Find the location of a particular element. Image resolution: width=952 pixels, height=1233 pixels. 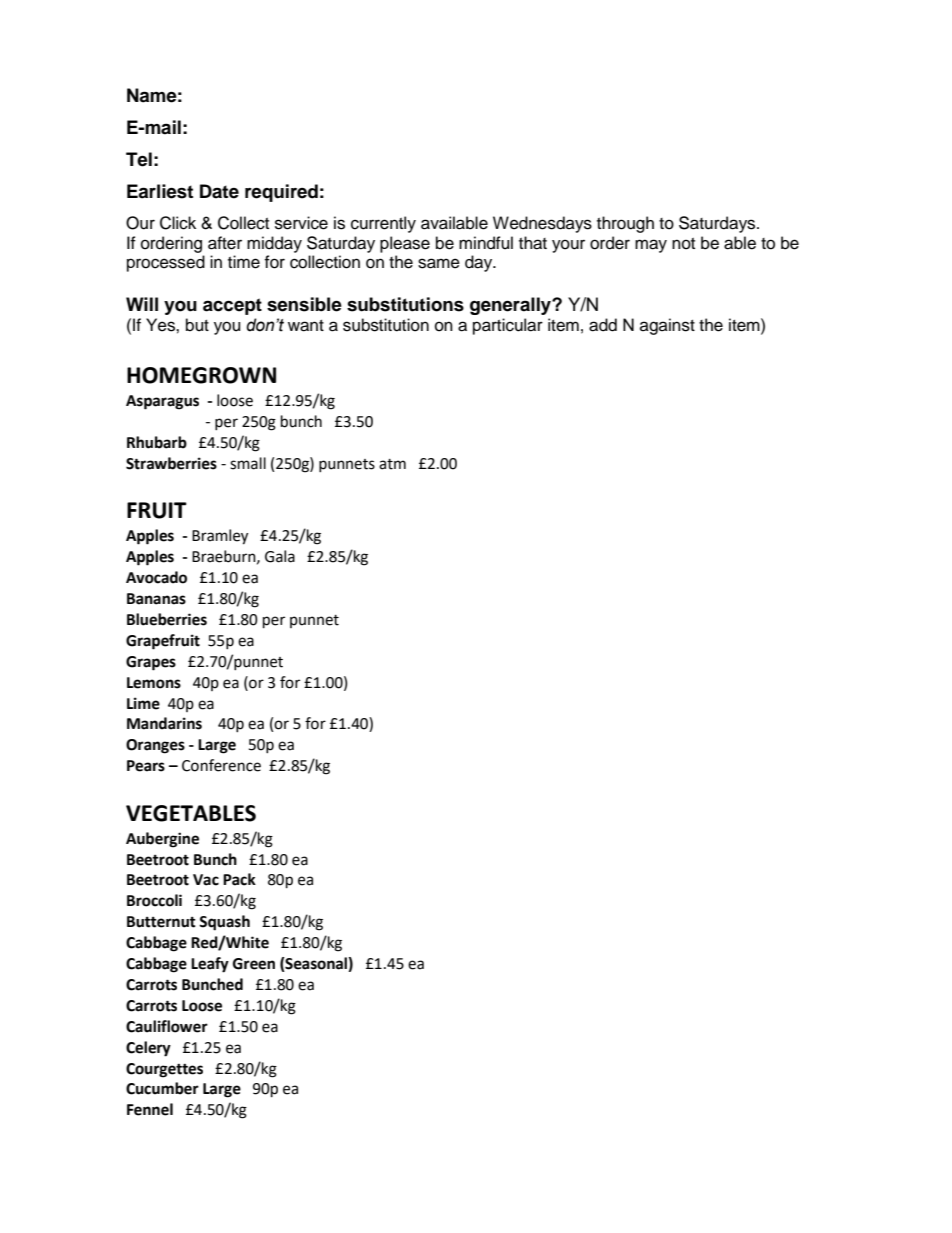

atm is located at coordinates (392, 464).
